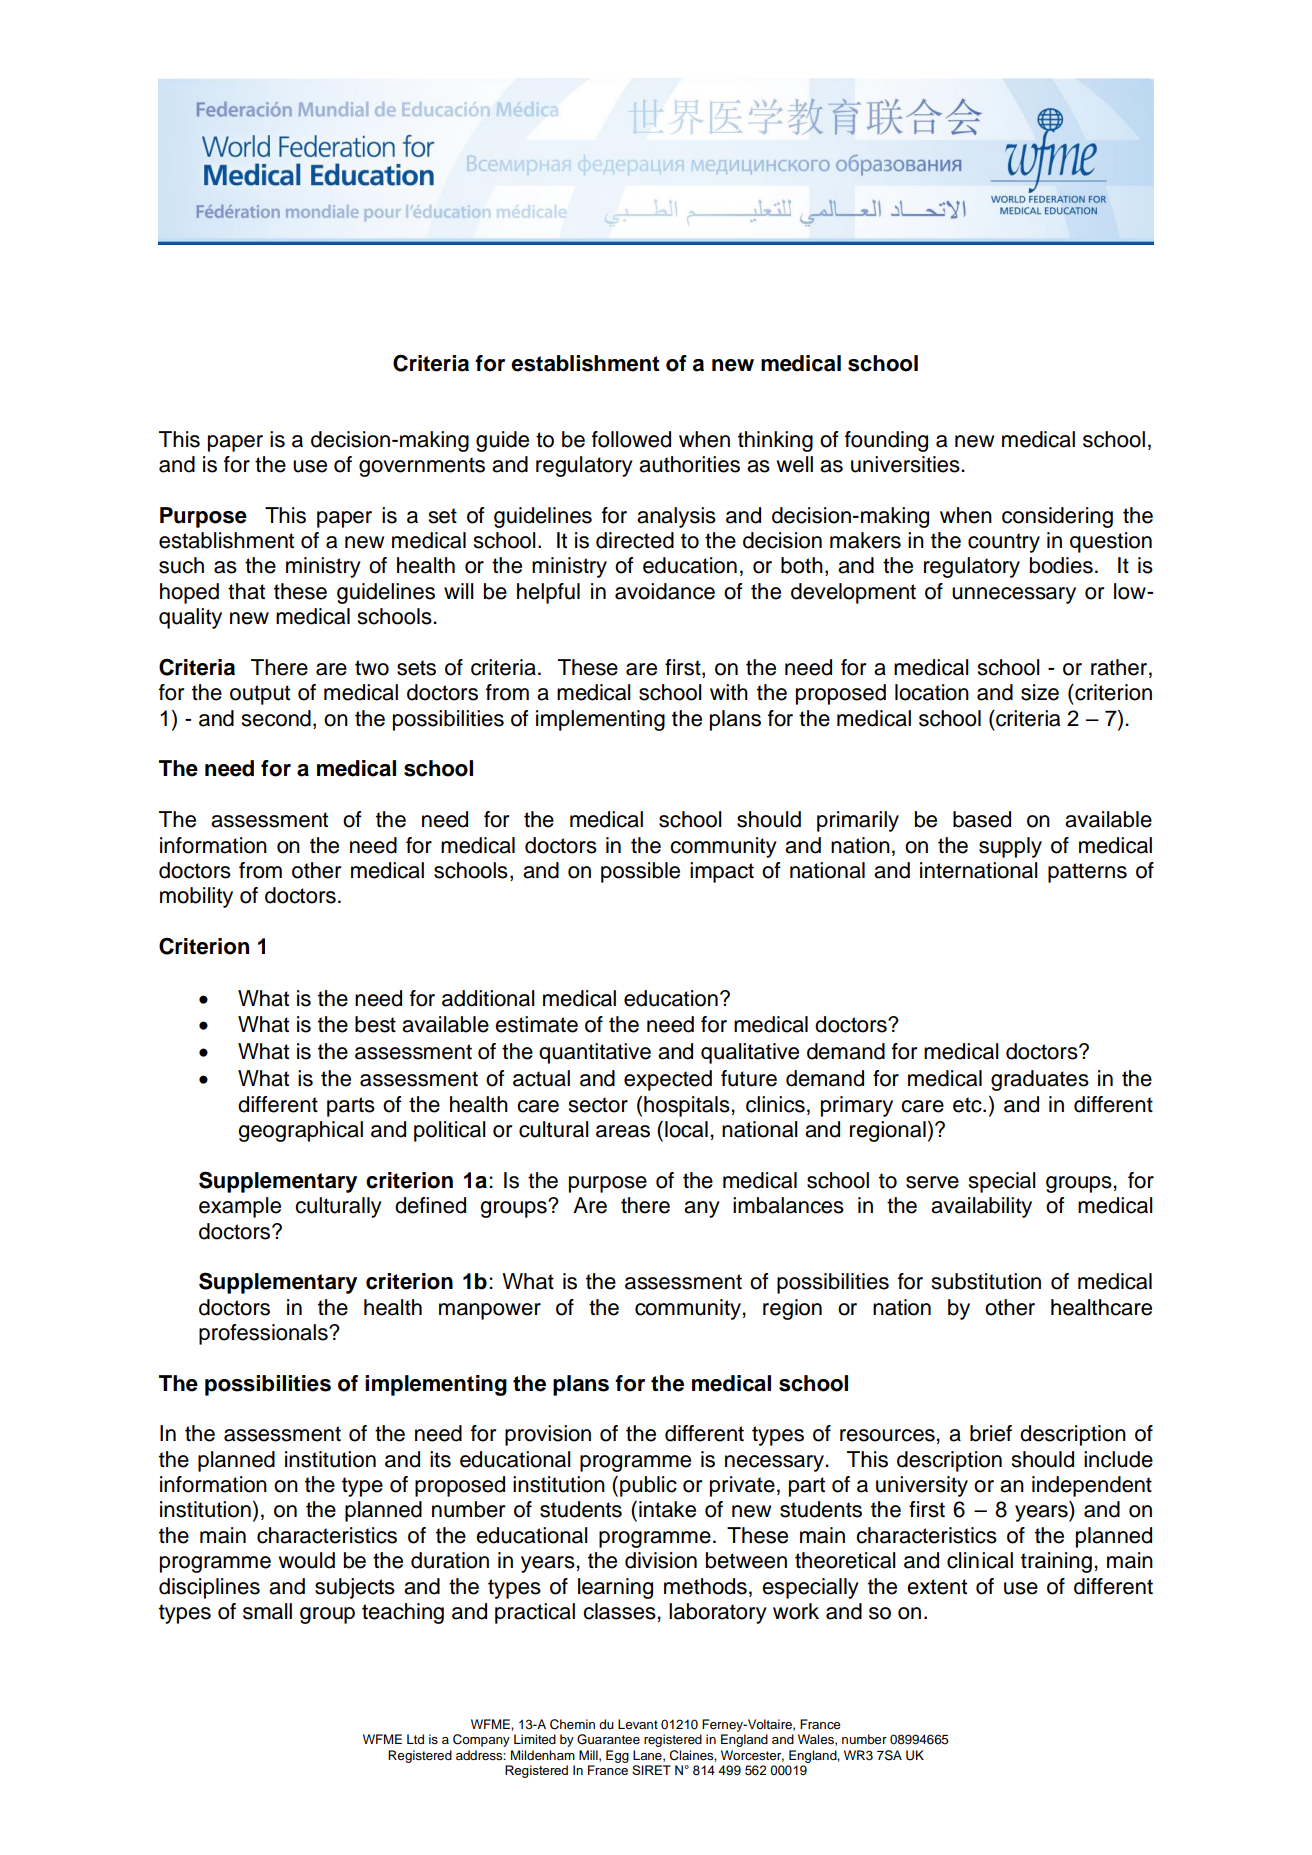 Image resolution: width=1312 pixels, height=1855 pixels. Describe the element at coordinates (668, 1080) in the screenshot. I see `expected` at that location.
